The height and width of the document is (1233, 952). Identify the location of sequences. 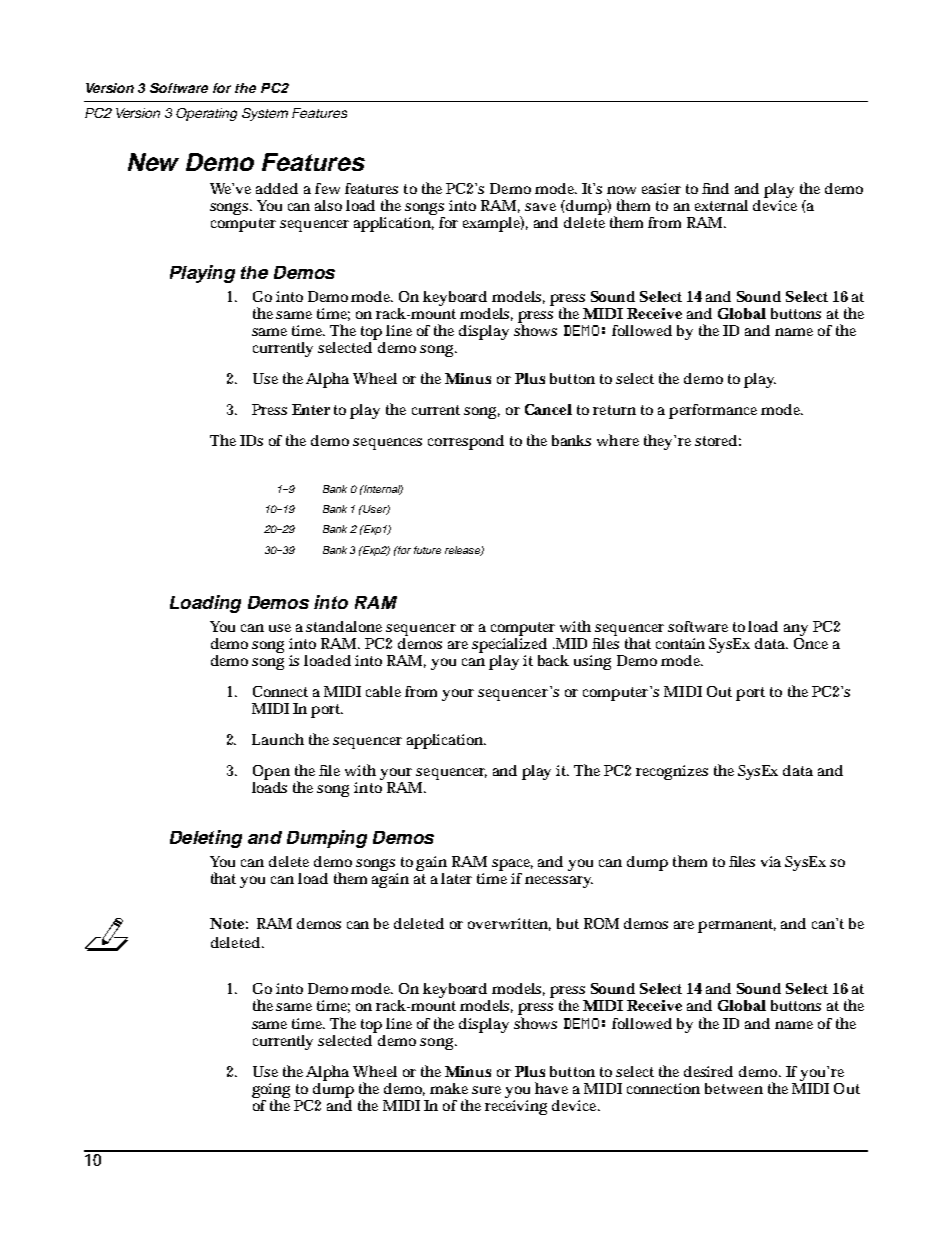
(387, 444).
